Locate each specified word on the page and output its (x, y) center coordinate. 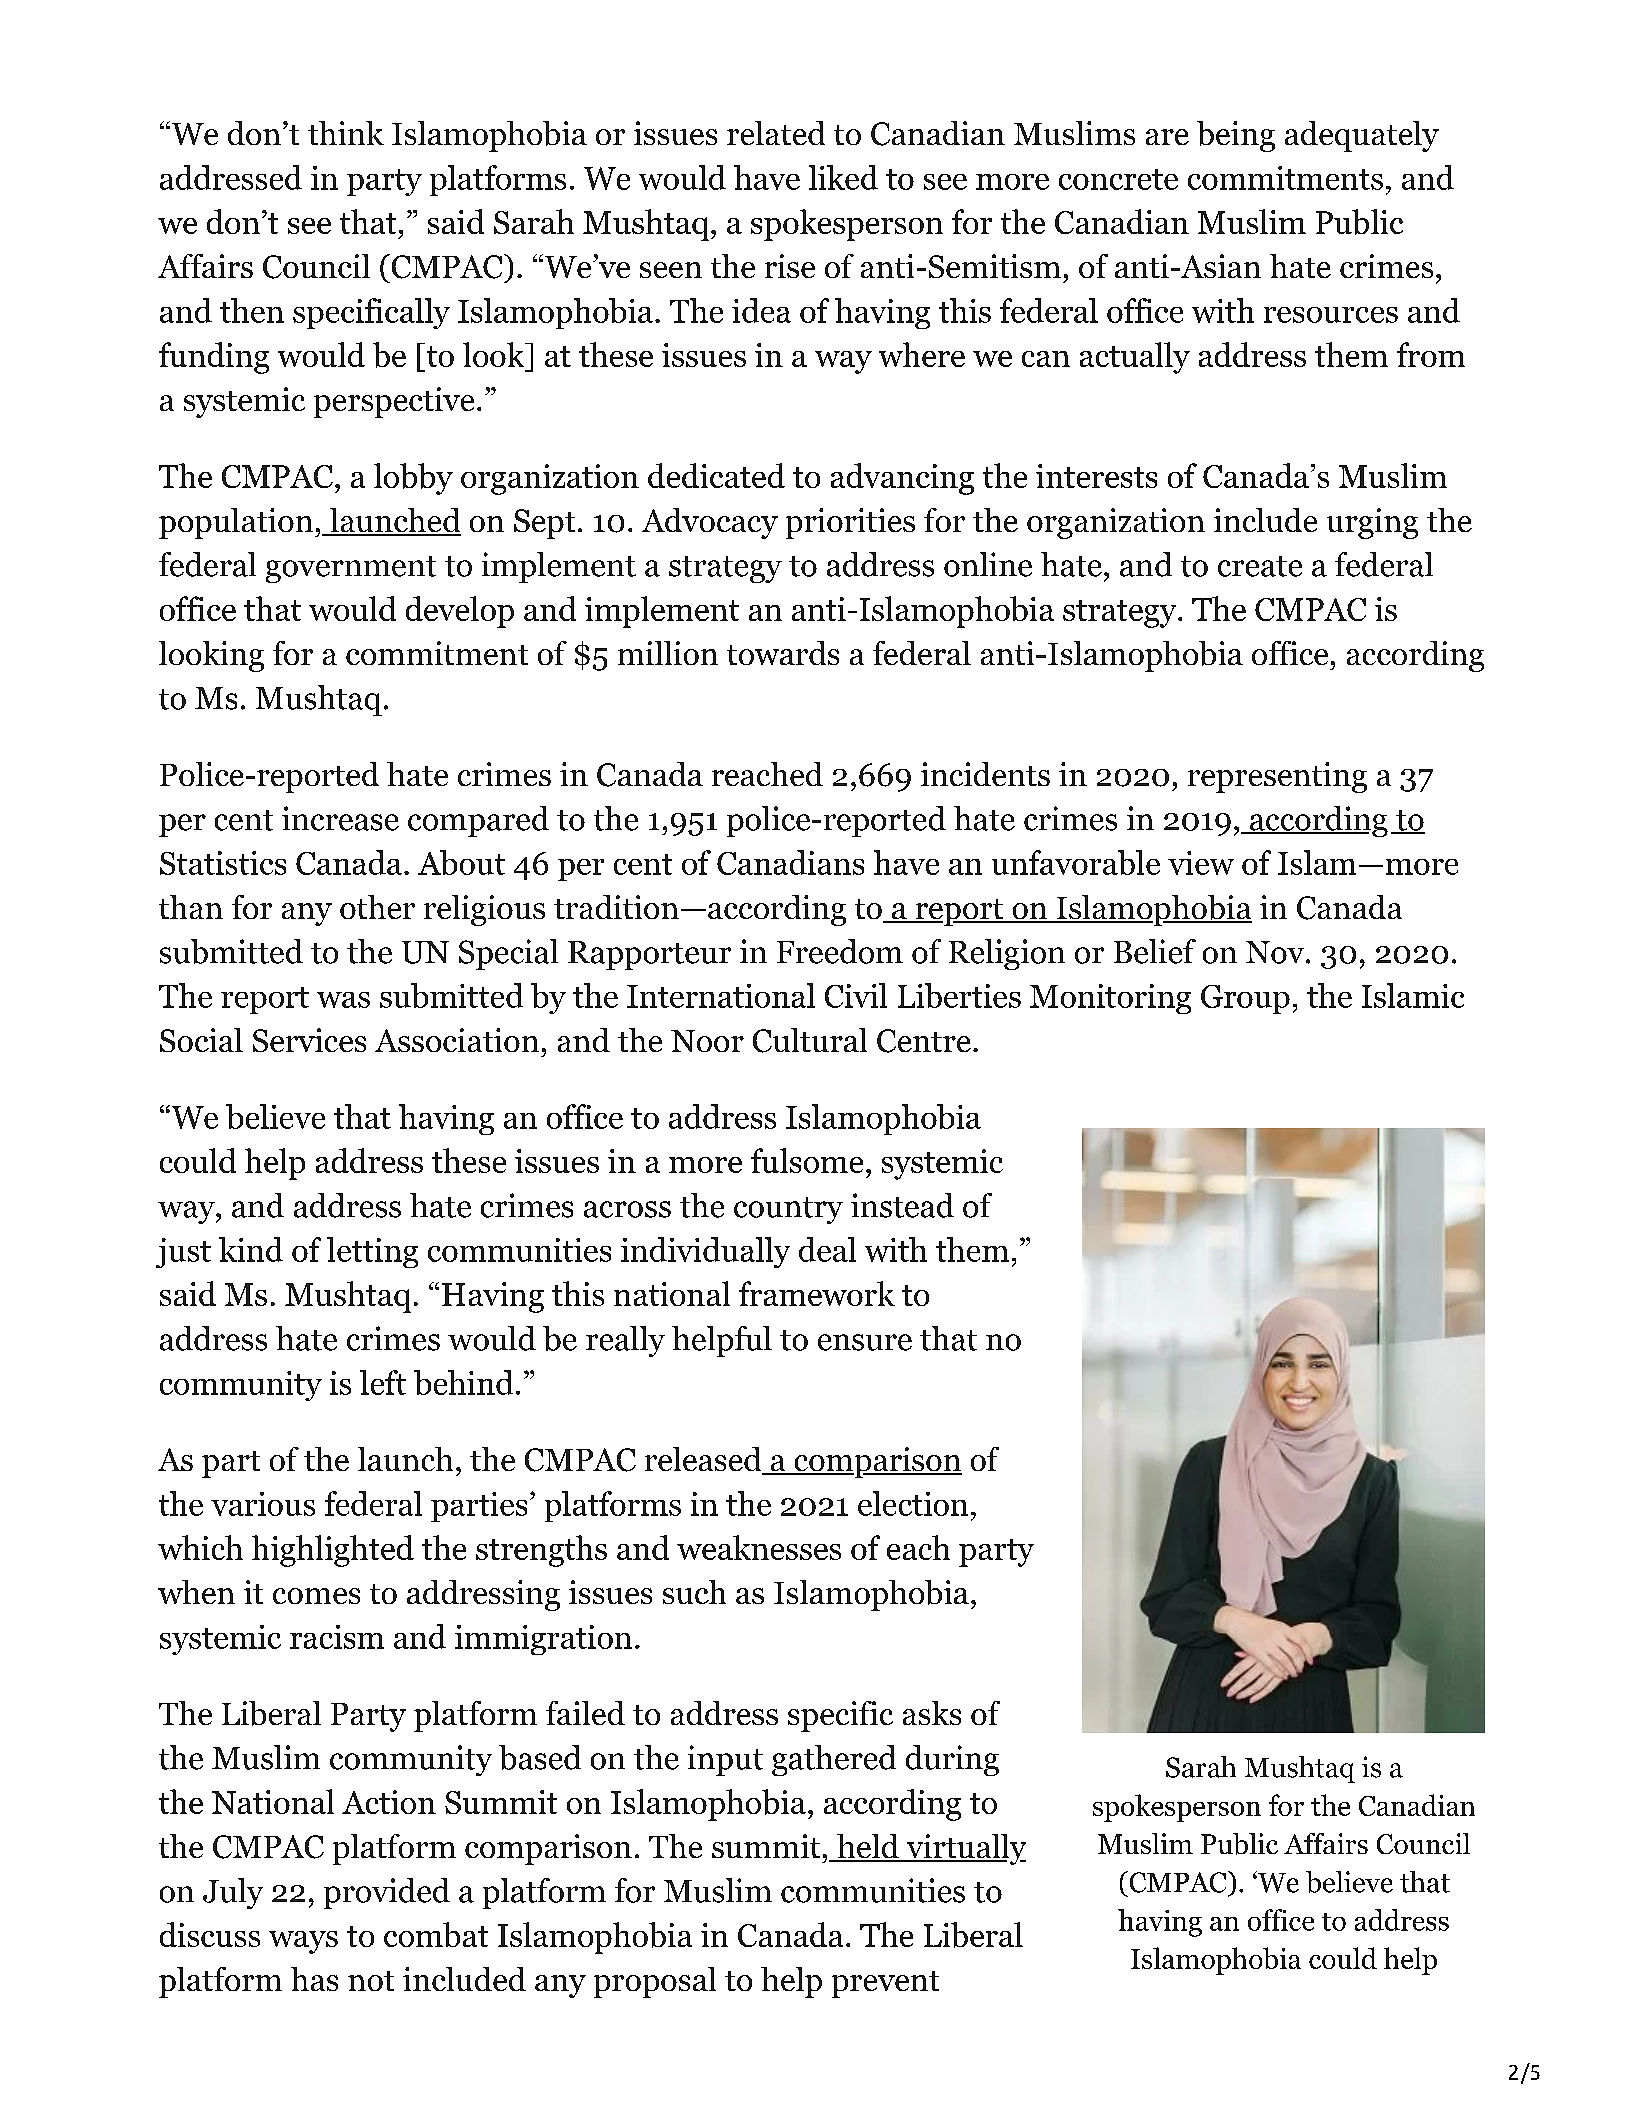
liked (843, 177)
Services (309, 1040)
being (1236, 136)
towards (783, 653)
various (263, 1504)
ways (303, 1942)
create (1260, 566)
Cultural (810, 1040)
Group (1245, 999)
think (346, 133)
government (351, 569)
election (913, 1503)
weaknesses (759, 1547)
